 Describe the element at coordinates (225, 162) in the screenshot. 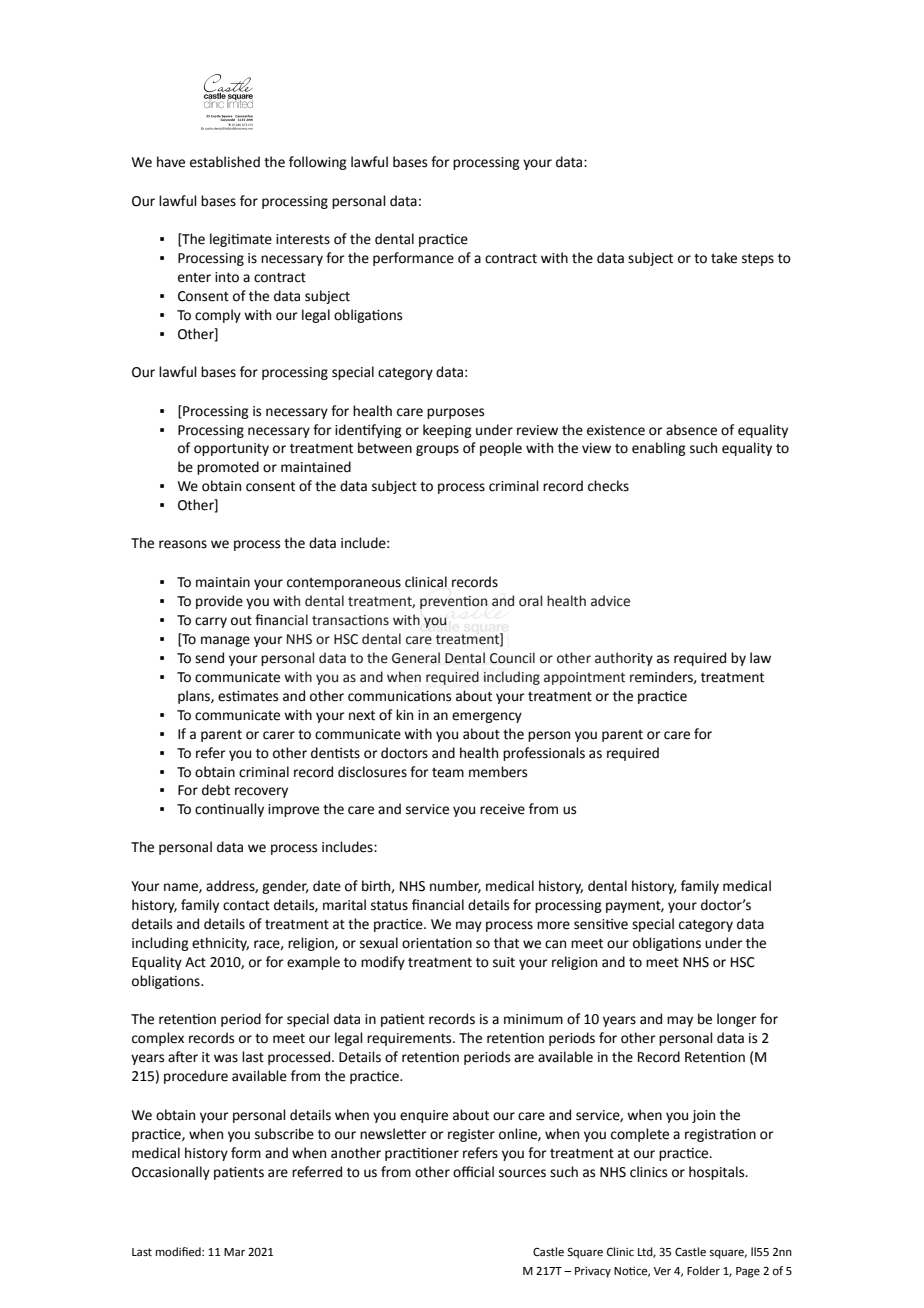

I see `established` at that location.
